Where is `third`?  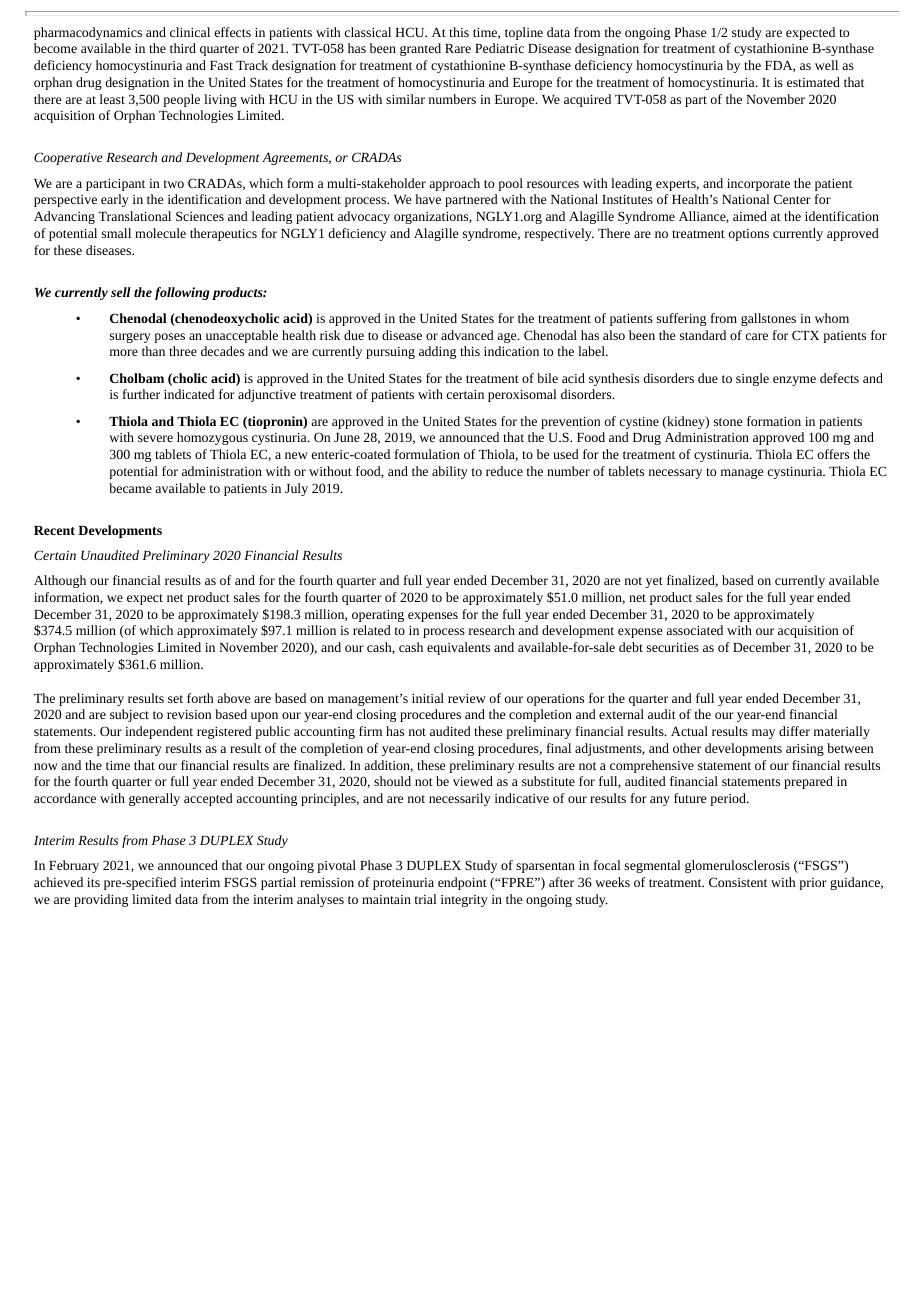
third is located at coordinates (183, 48).
